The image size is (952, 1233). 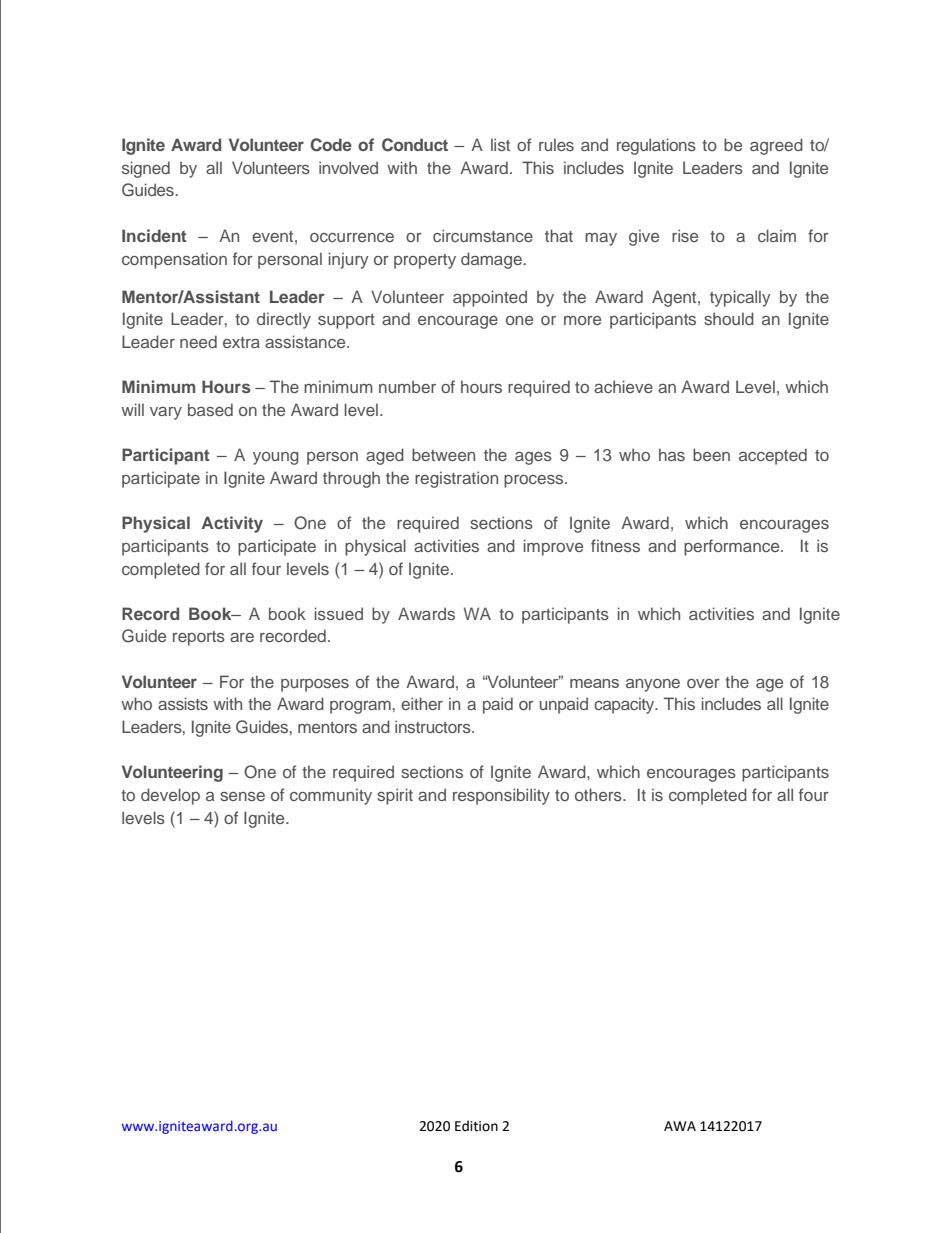 What do you see at coordinates (415, 145) in the screenshot?
I see `Conduct` at bounding box center [415, 145].
